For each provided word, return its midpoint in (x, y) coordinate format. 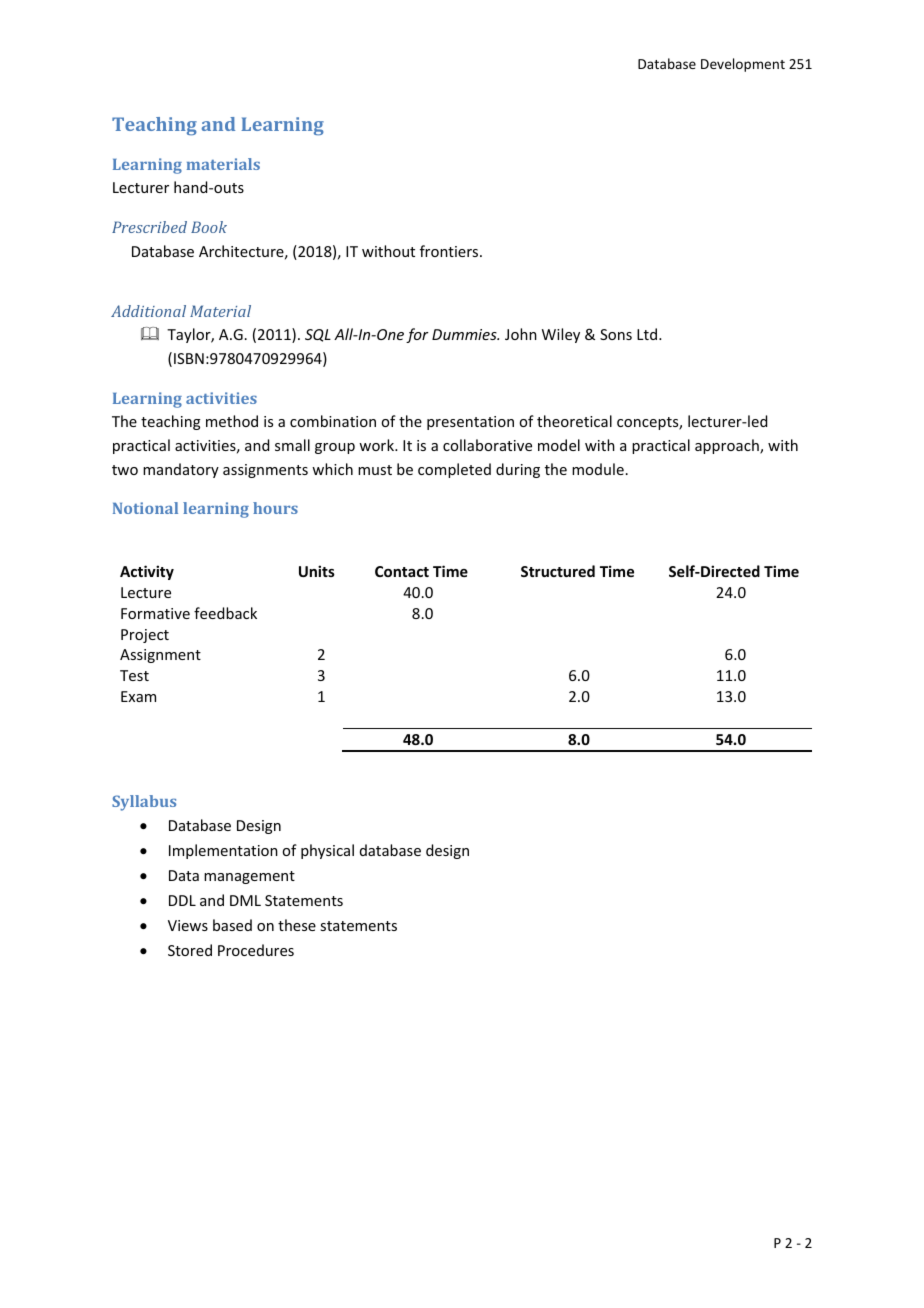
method (232, 421)
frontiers (450, 251)
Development (743, 65)
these (297, 925)
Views (188, 925)
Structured (558, 571)
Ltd (647, 334)
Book (209, 227)
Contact (402, 571)
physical (327, 851)
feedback (225, 613)
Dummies (465, 334)
